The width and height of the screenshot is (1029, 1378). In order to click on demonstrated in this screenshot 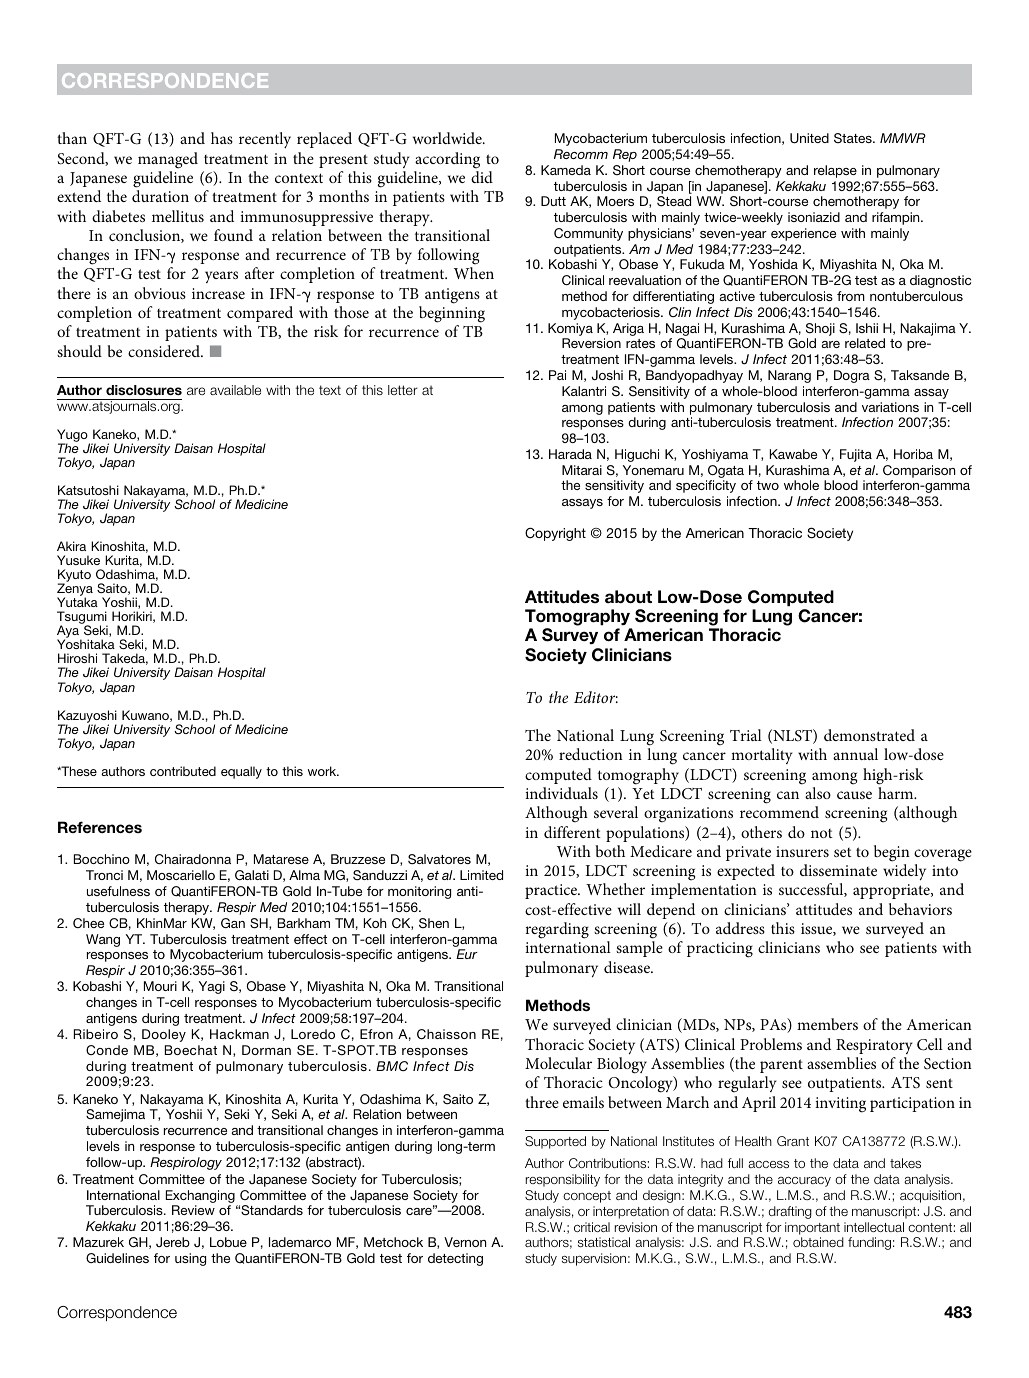, I will do `click(869, 735)`.
